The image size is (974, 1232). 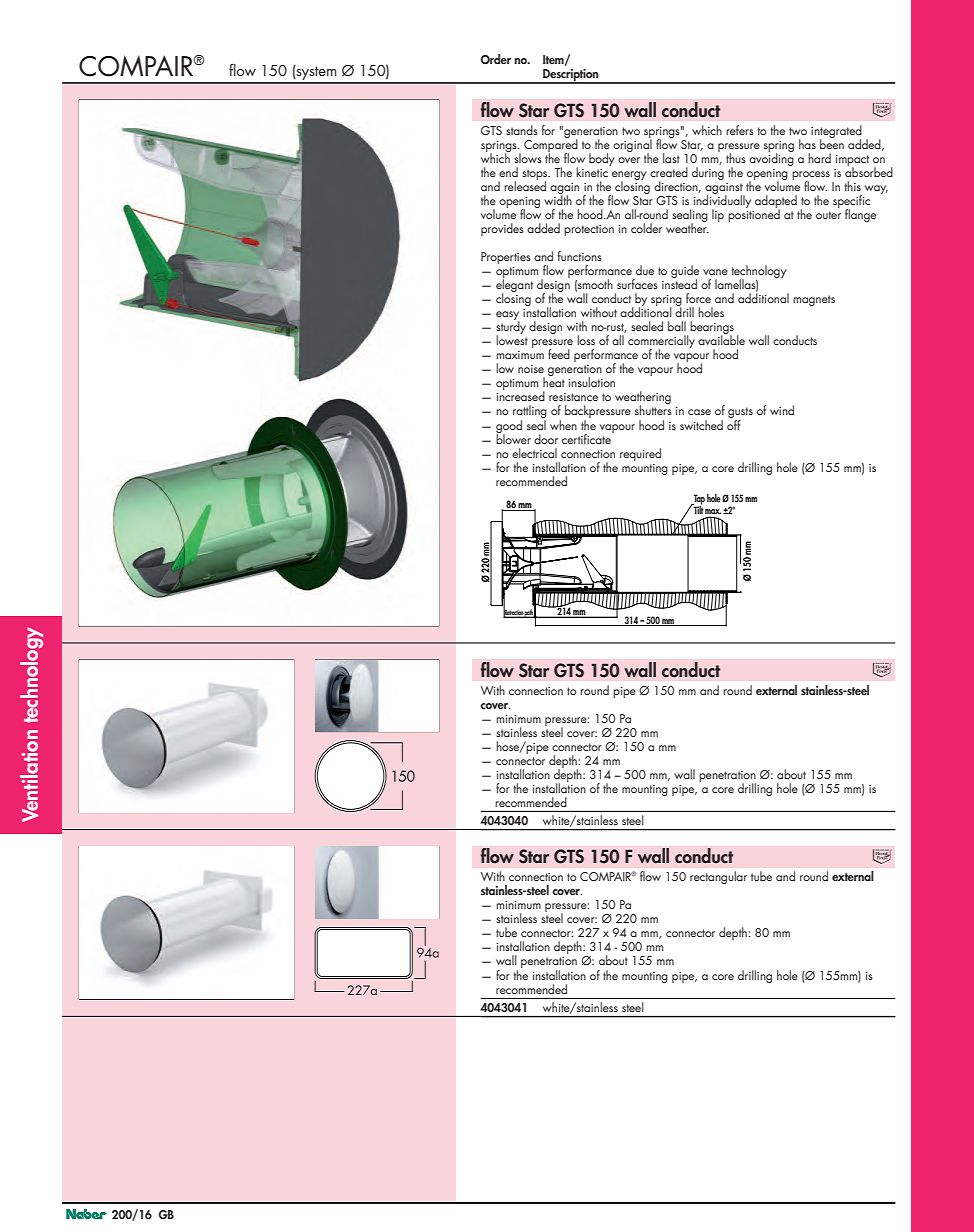 What do you see at coordinates (698, 500) in the page?
I see `Tap` at bounding box center [698, 500].
